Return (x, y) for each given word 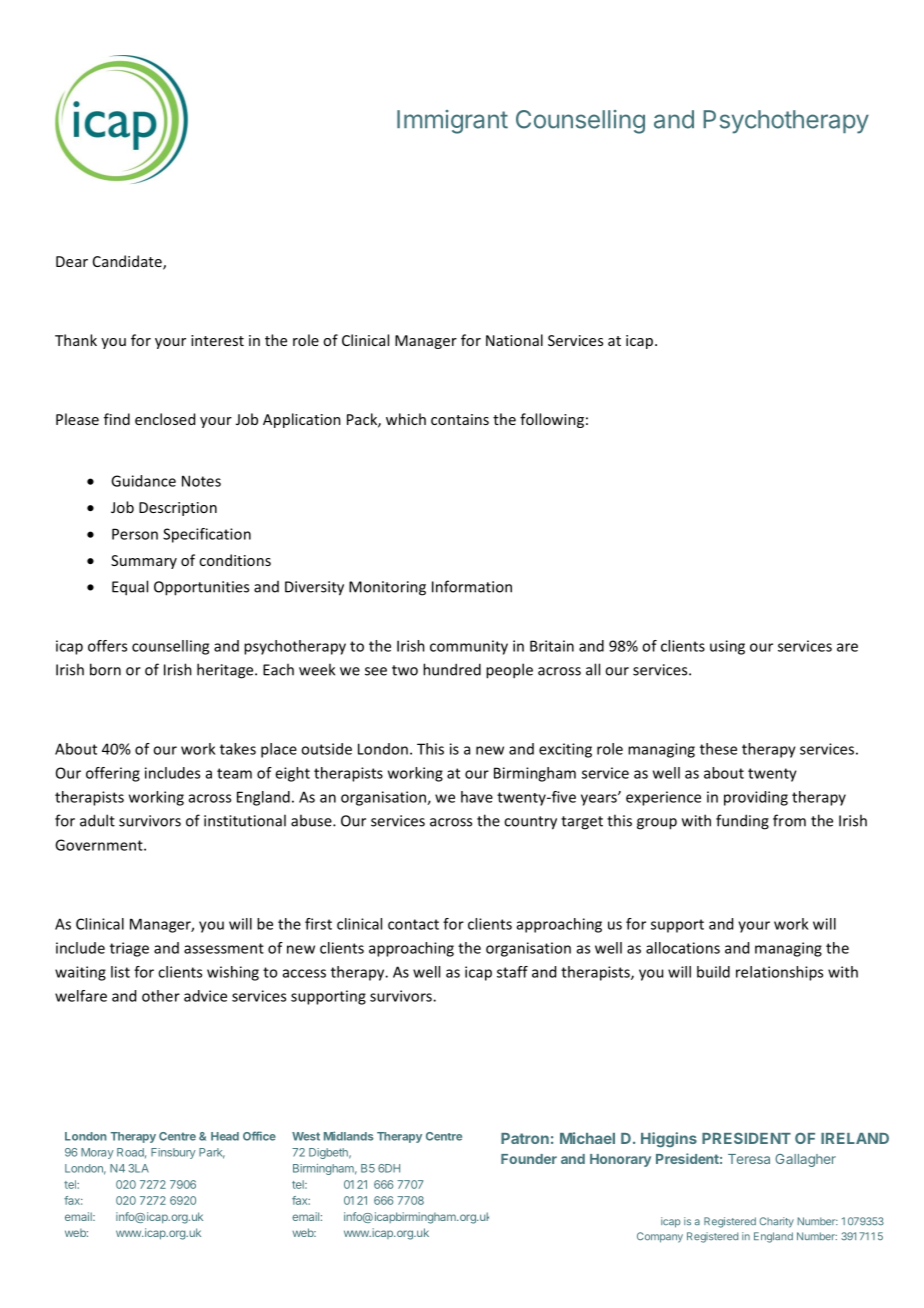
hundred (452, 669)
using (727, 647)
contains (460, 419)
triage (129, 949)
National (514, 340)
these (718, 749)
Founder (529, 1159)
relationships (779, 973)
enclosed (165, 419)
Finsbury (173, 1153)
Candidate (128, 262)
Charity (776, 1222)
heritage (226, 671)
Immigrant (452, 122)
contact (413, 924)
